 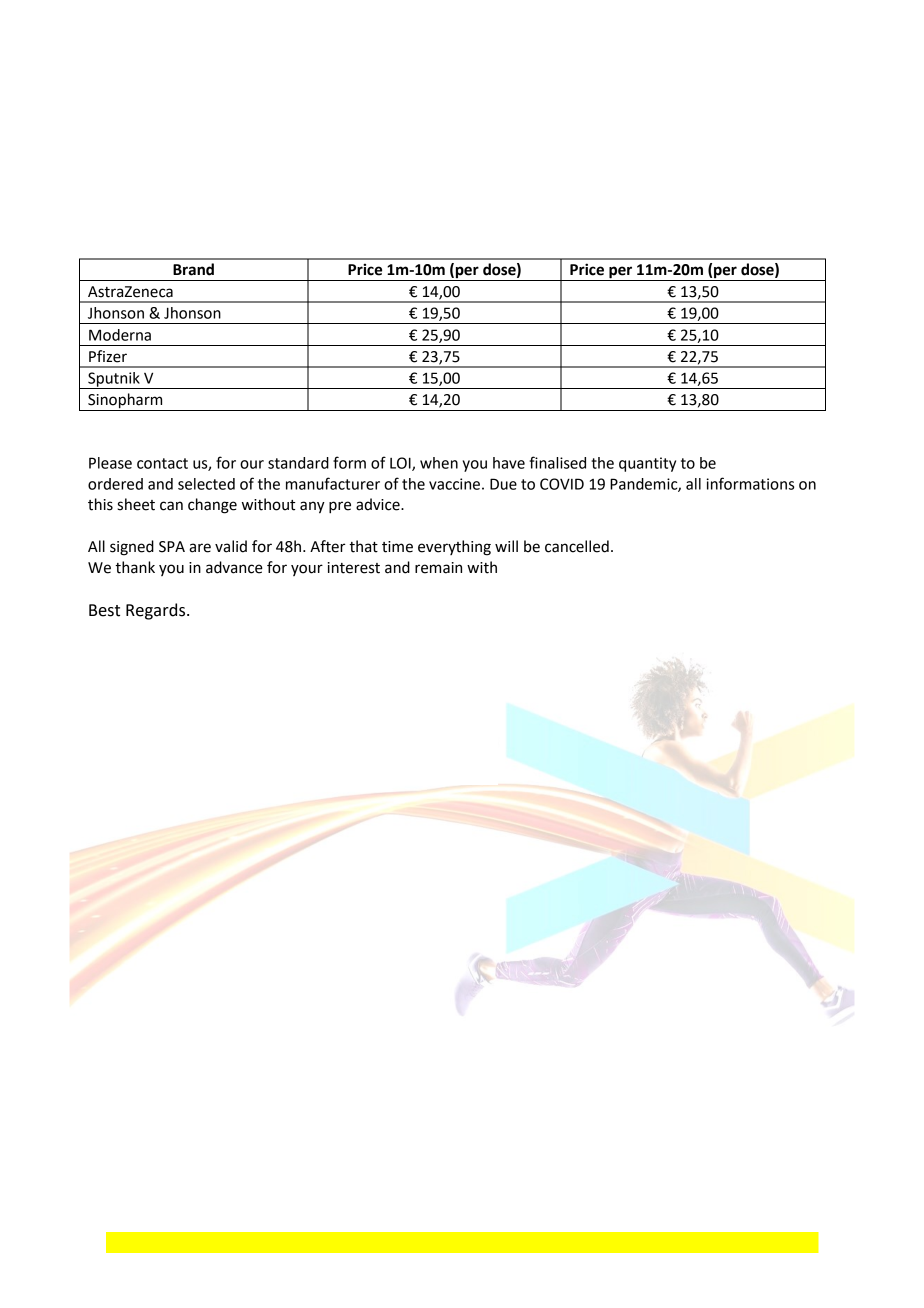 What do you see at coordinates (125, 402) in the screenshot?
I see `Sinopharm` at bounding box center [125, 402].
